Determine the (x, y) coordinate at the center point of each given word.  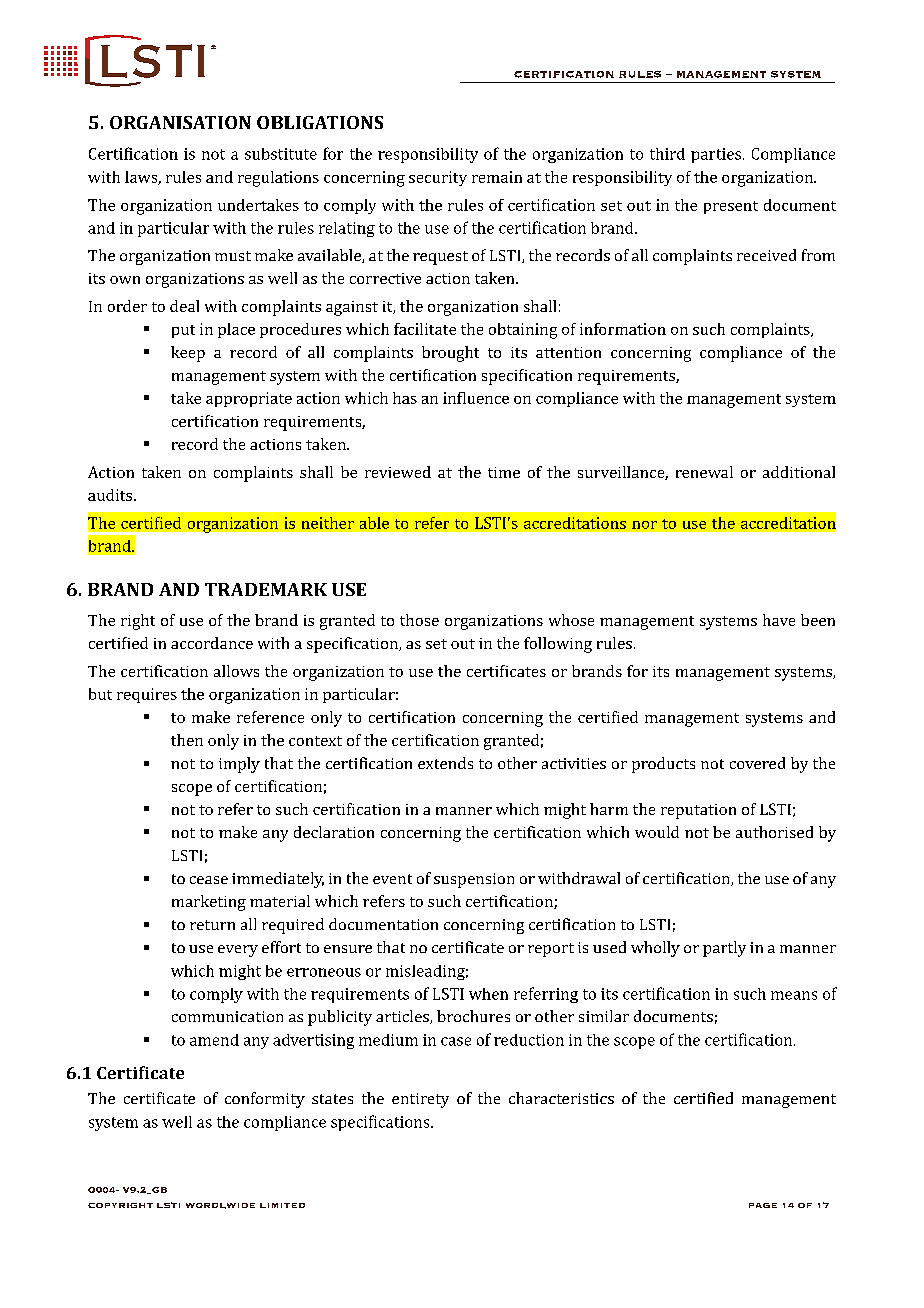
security (438, 178)
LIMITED (282, 1205)
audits (111, 495)
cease (209, 880)
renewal (704, 472)
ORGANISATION (180, 122)
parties (716, 155)
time (504, 472)
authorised (774, 832)
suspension (474, 880)
